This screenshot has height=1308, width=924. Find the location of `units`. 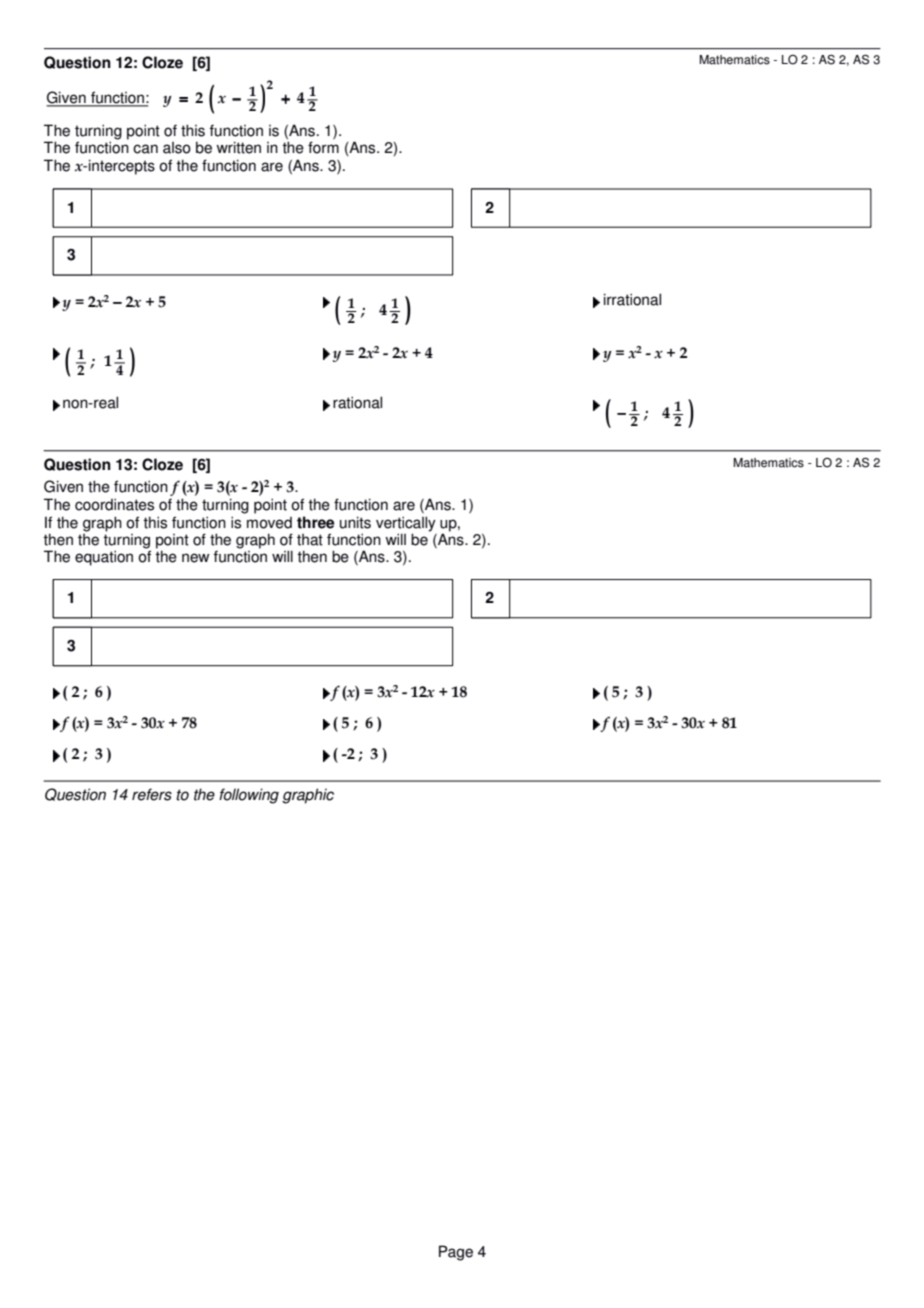

units is located at coordinates (355, 522).
